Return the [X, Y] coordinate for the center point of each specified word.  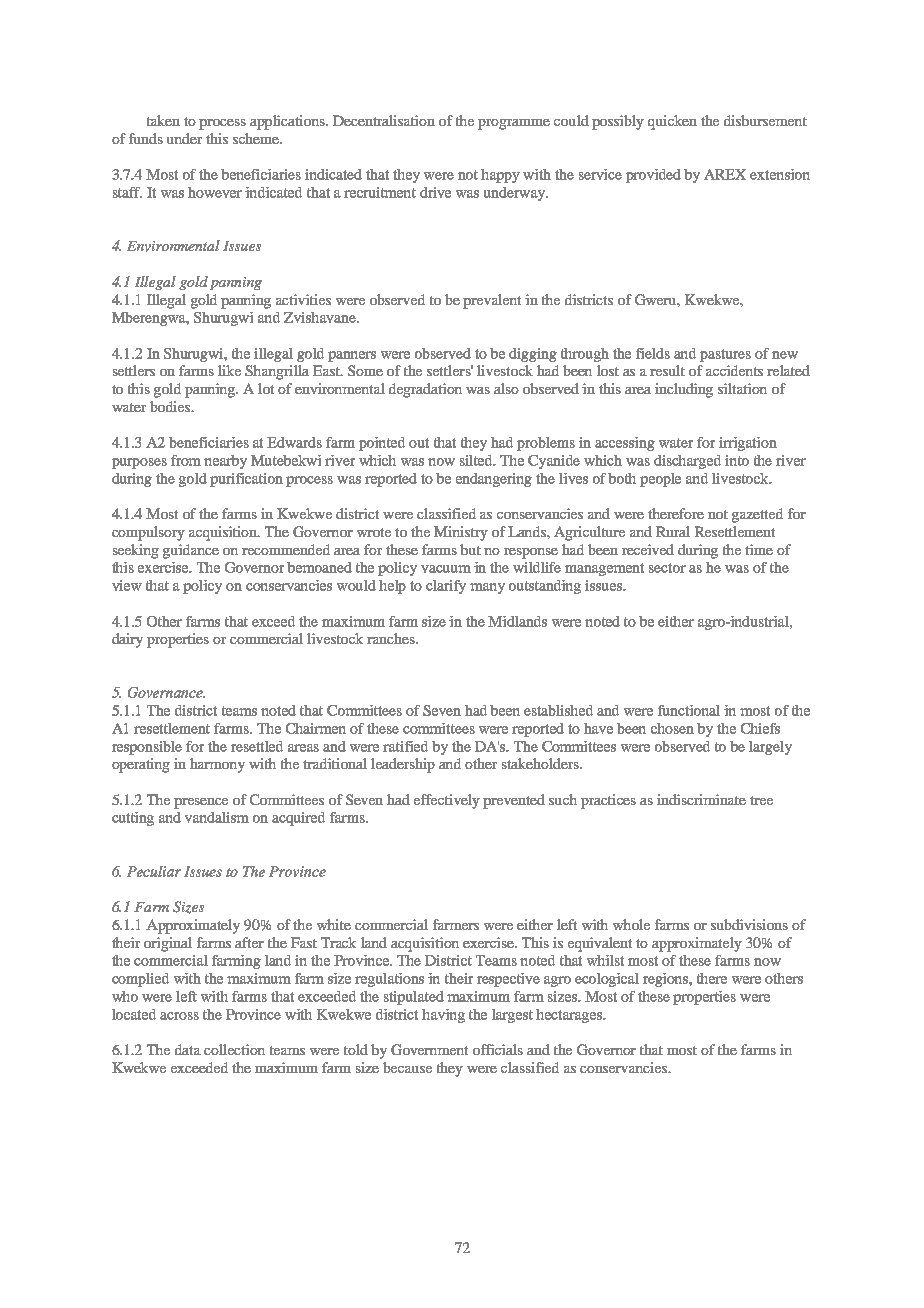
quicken [672, 122]
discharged [687, 462]
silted [477, 460]
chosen [672, 728]
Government [429, 1049]
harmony [217, 765]
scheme [257, 138]
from [186, 460]
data [188, 1049]
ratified [405, 746]
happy [500, 176]
